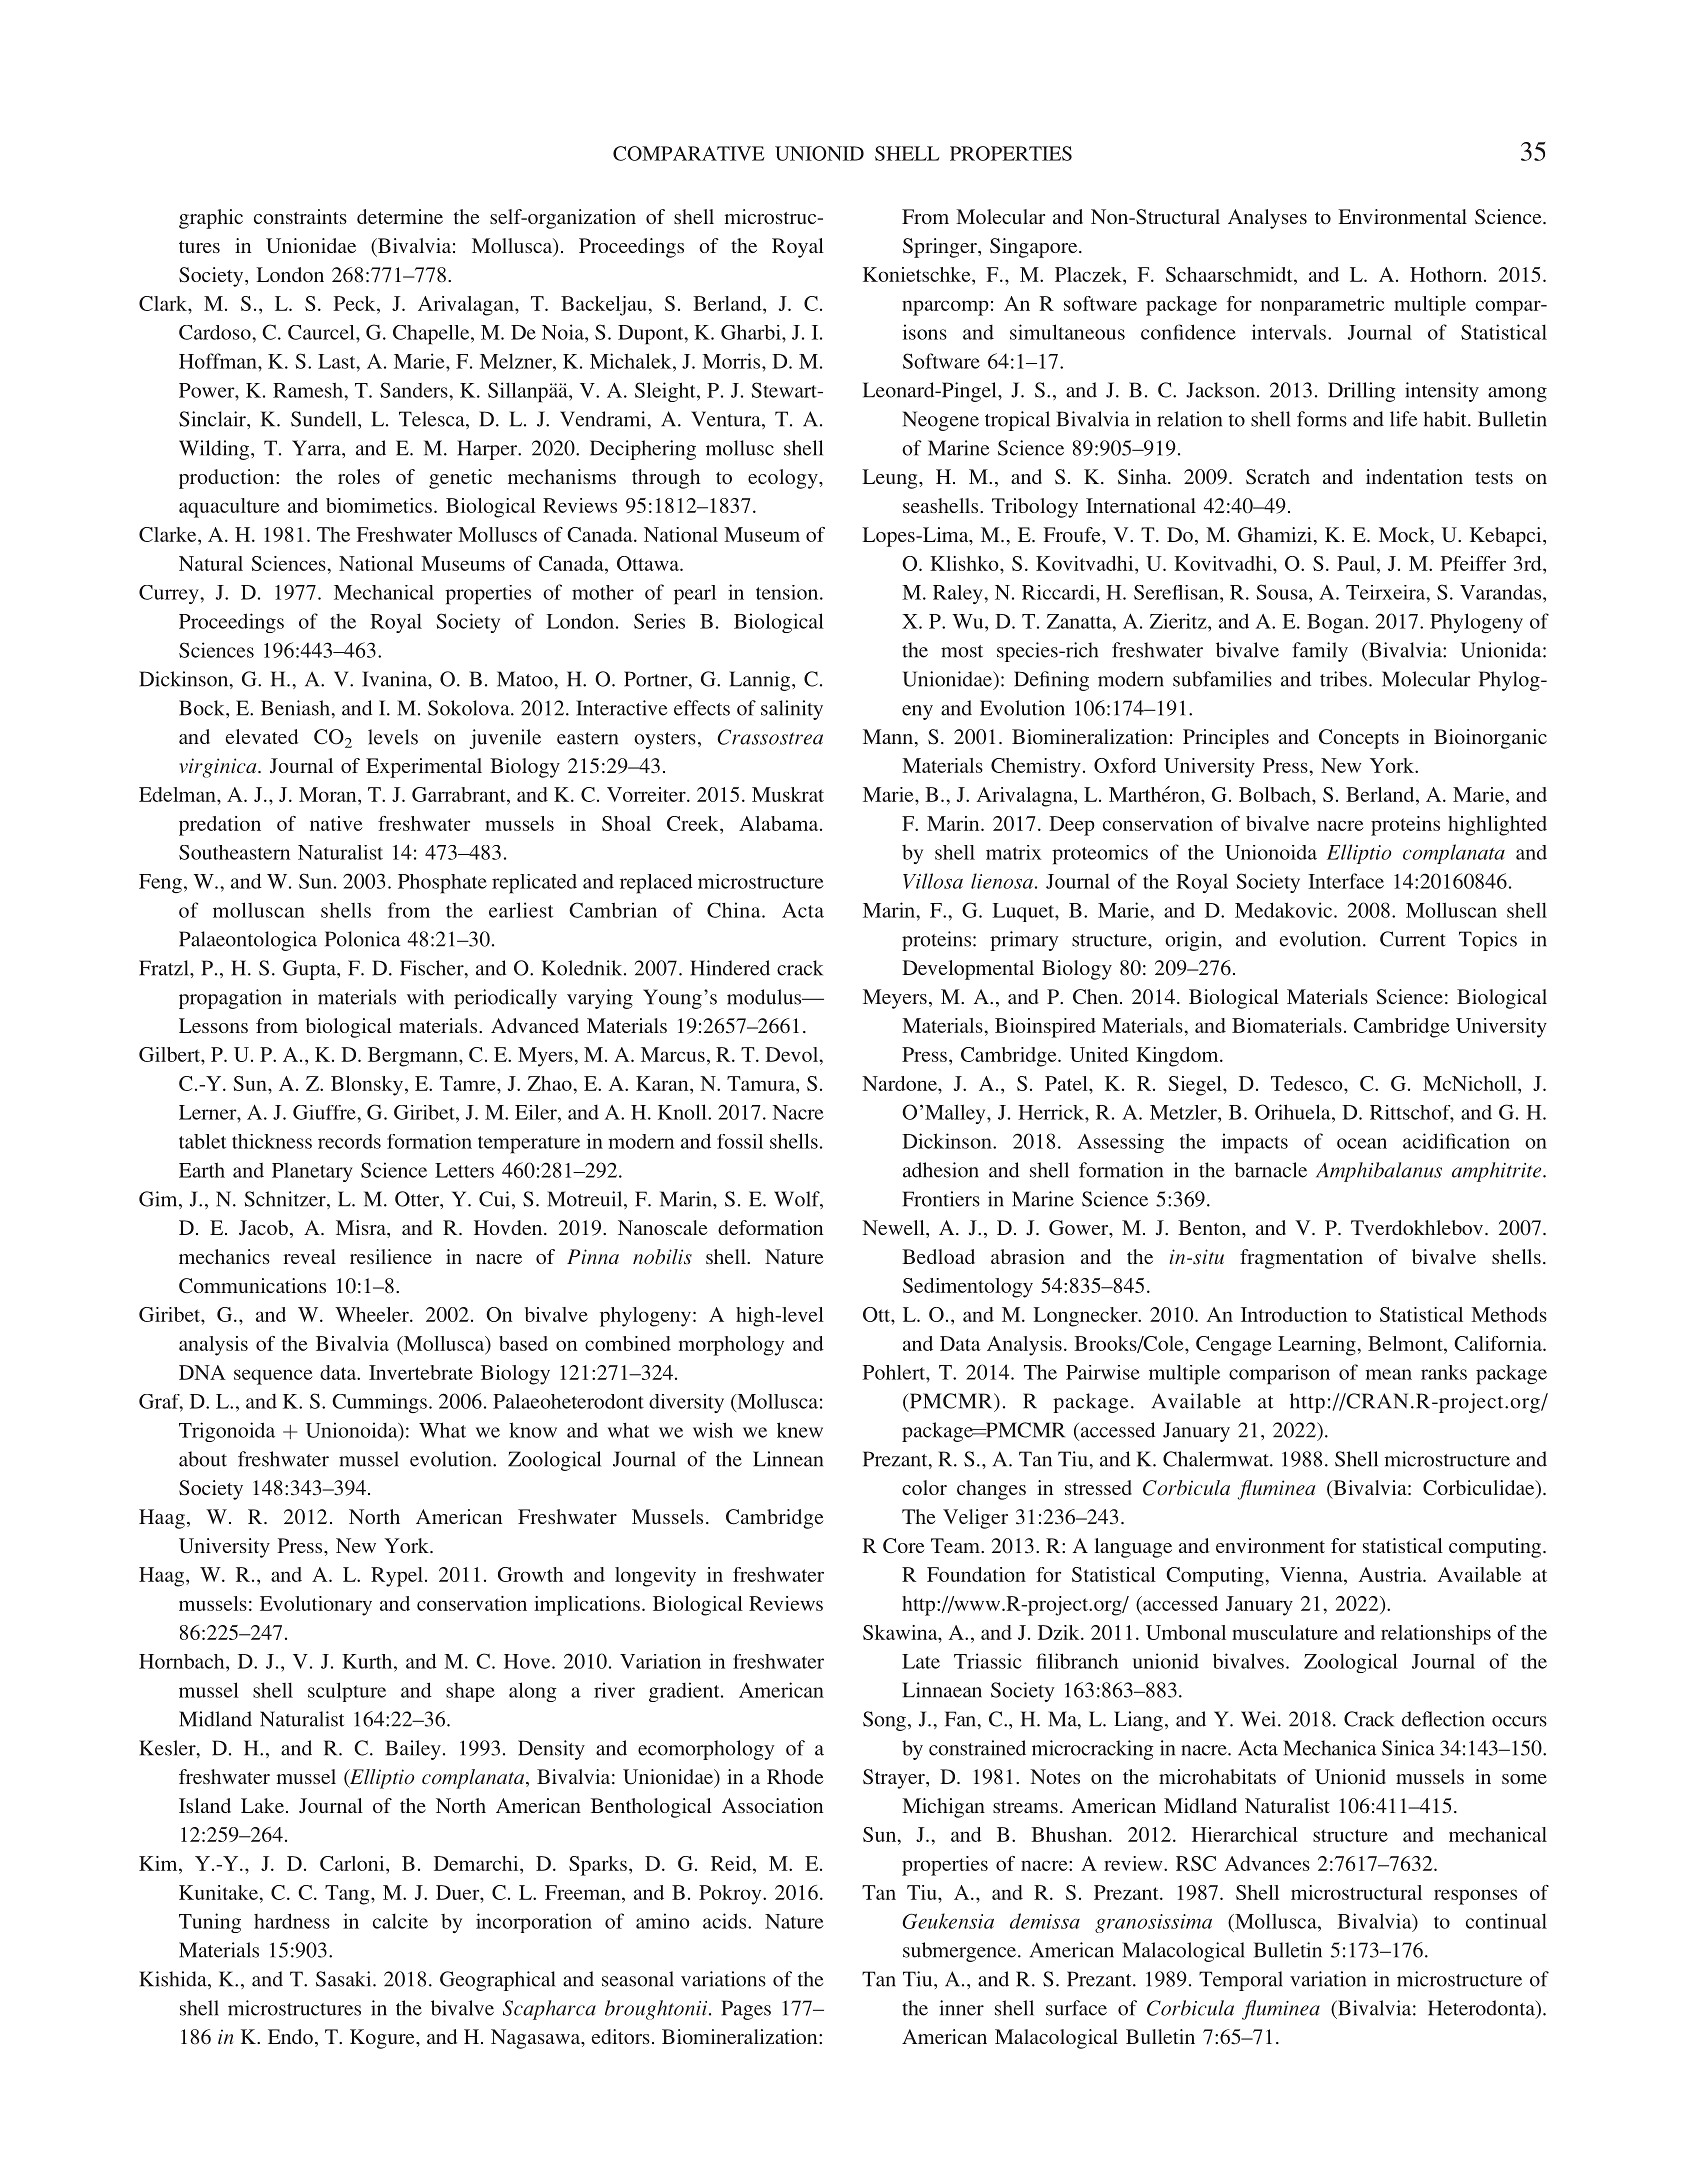 This page has height=2183, width=1686. Describe the element at coordinates (368, 1661) in the page. I see `Kurth` at that location.
